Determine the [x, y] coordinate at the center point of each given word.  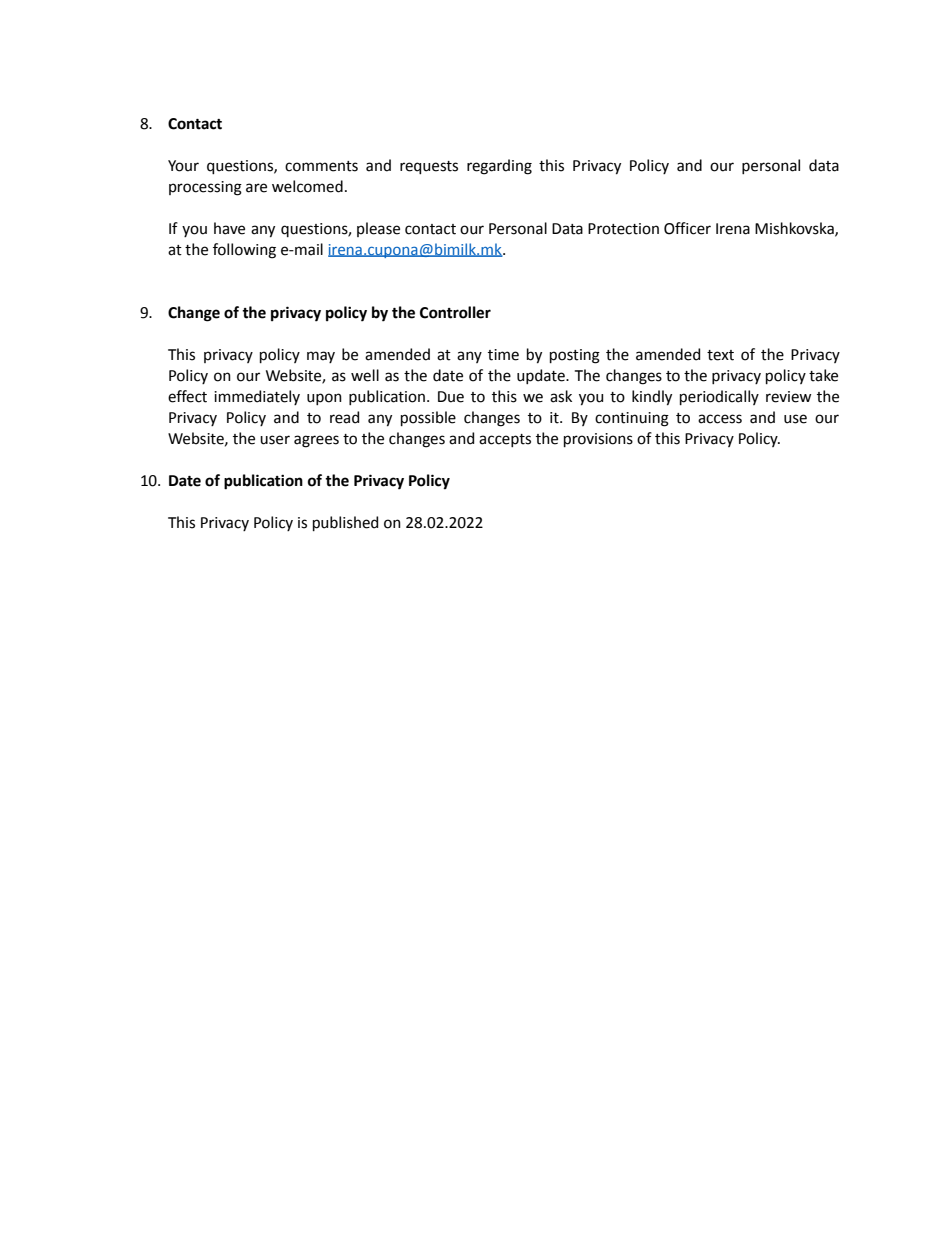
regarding [499, 167]
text [720, 355]
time [503, 355]
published [345, 523]
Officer [687, 228]
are [256, 188]
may [321, 357]
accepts [505, 440]
